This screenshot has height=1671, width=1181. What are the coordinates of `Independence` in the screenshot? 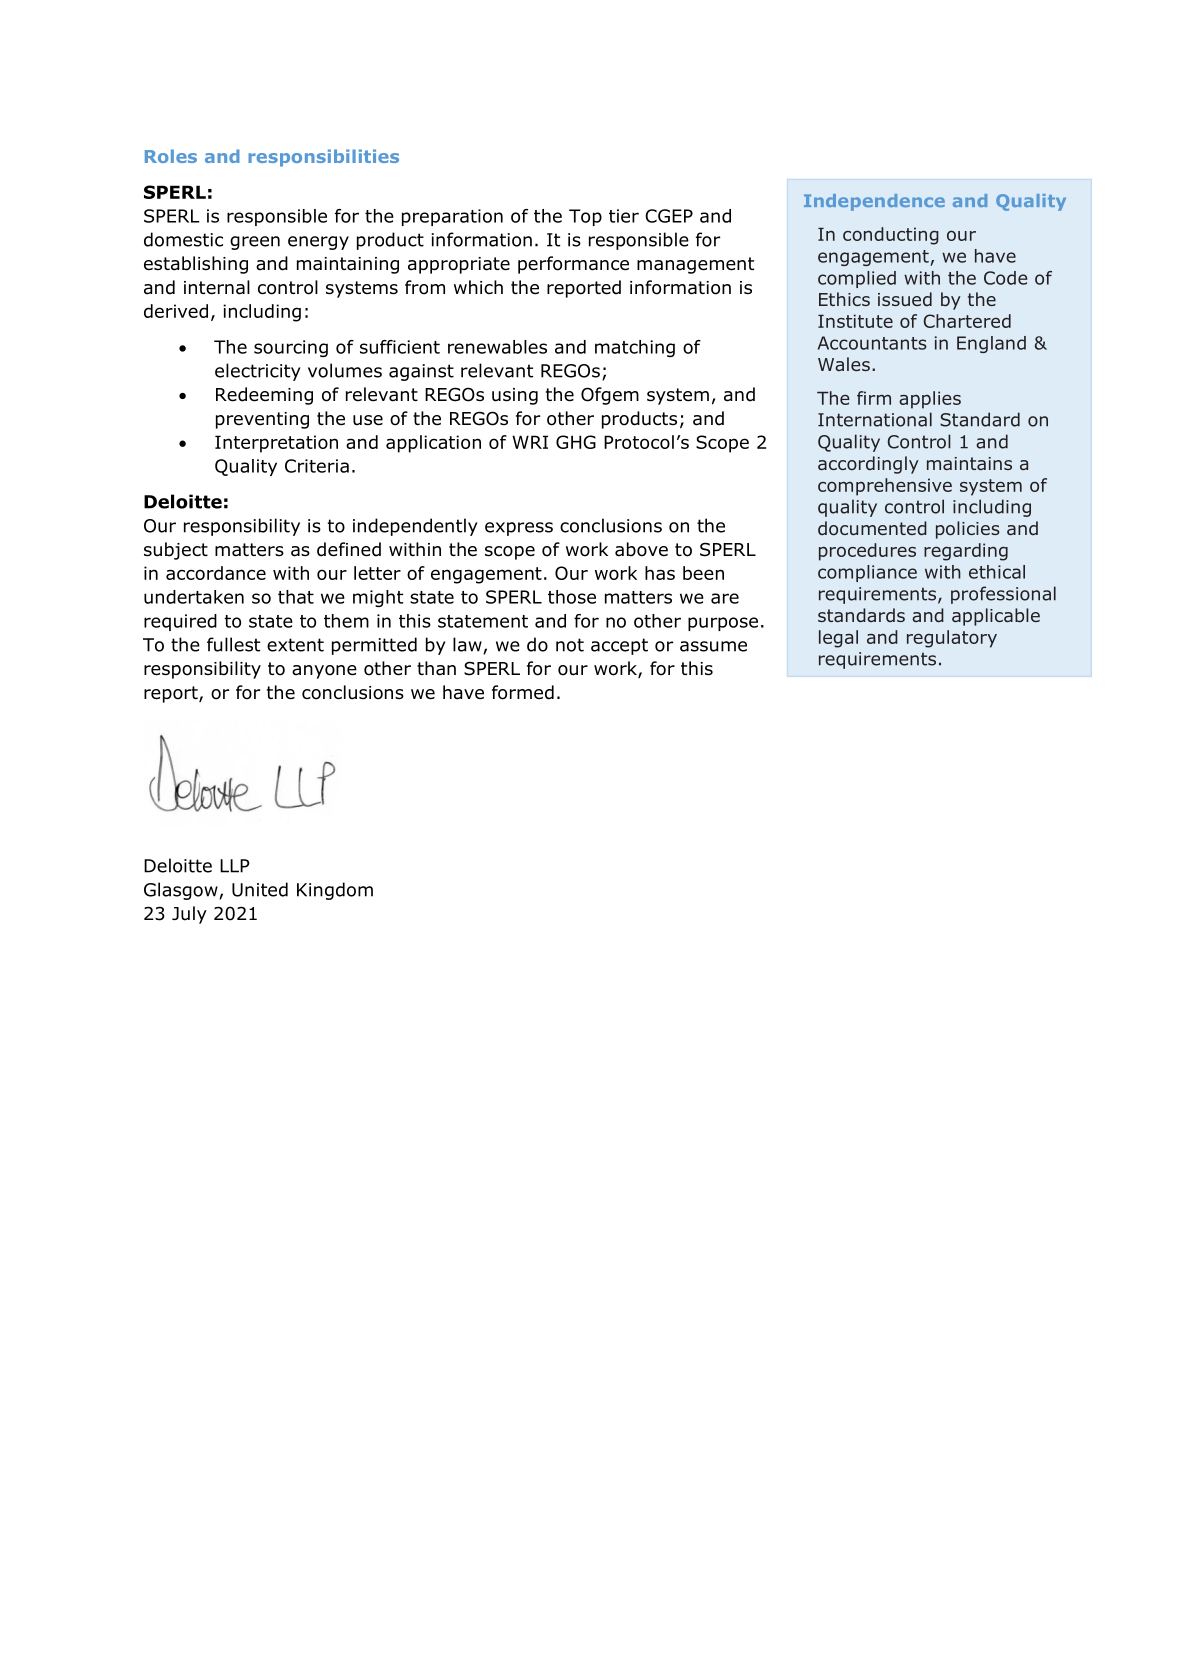 It's located at (874, 202).
